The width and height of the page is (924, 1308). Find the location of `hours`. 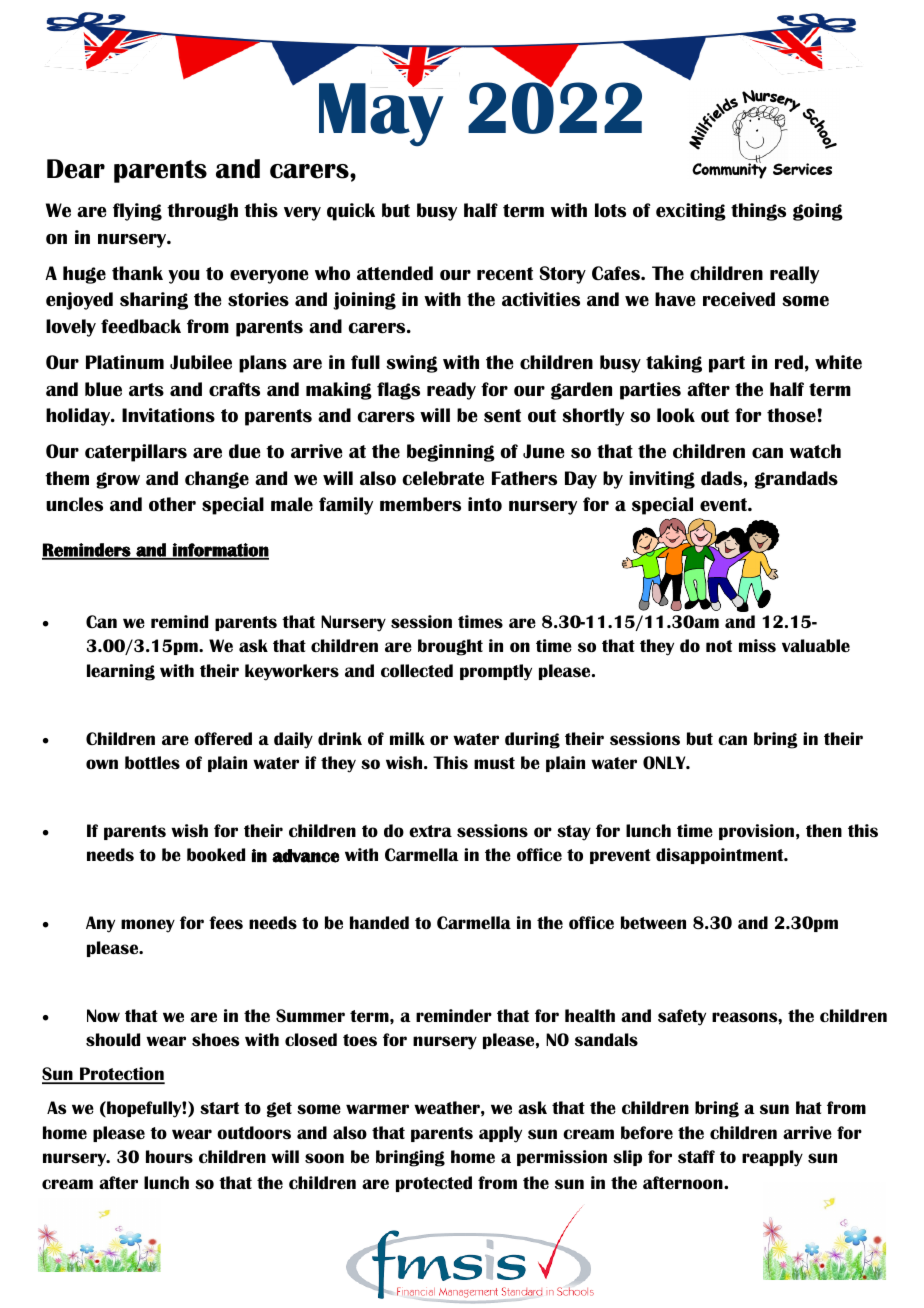

hours is located at coordinates (169, 1157).
